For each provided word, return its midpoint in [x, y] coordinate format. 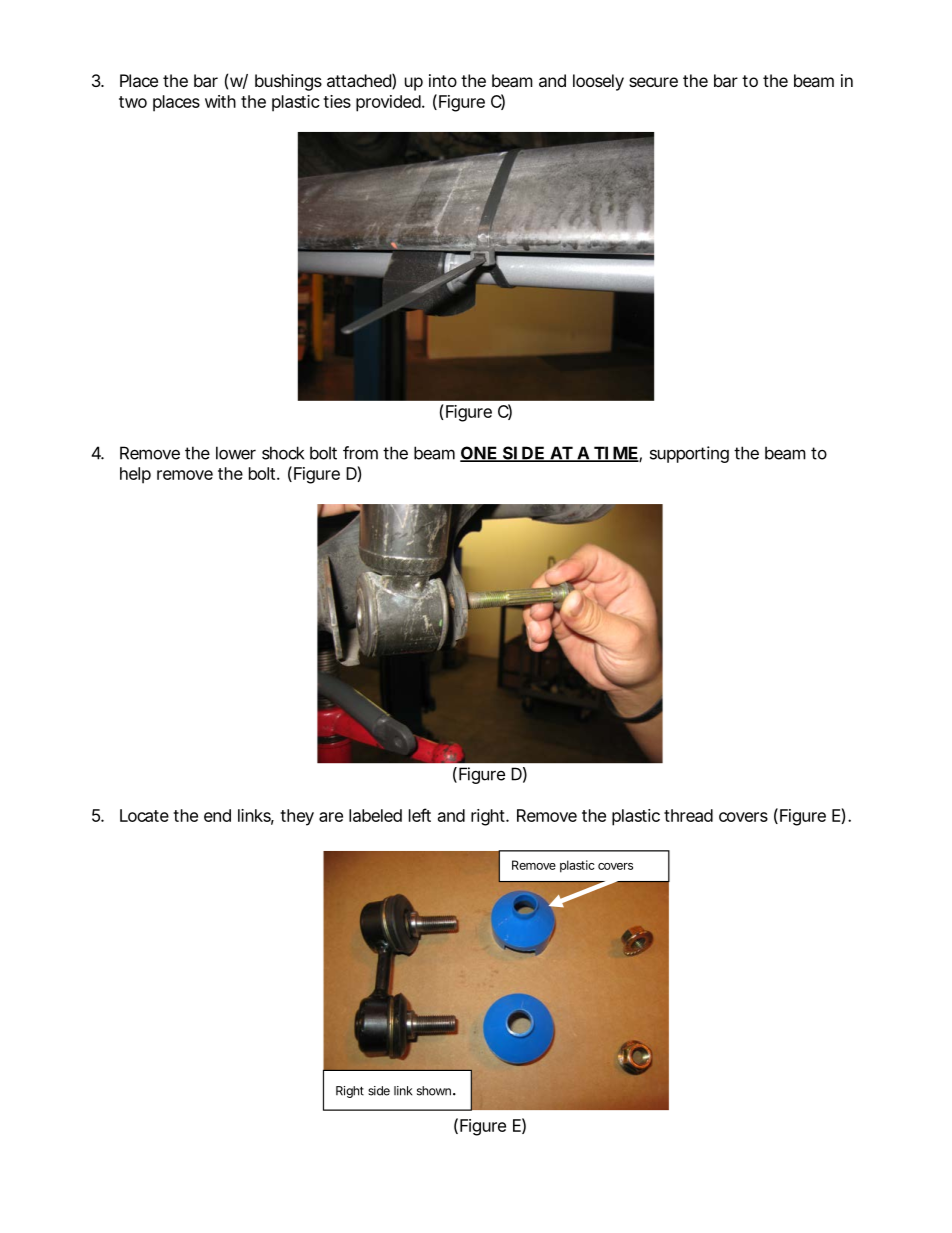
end [217, 815]
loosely [598, 82]
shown [434, 1091]
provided [388, 103]
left [420, 815]
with [220, 101]
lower [236, 453]
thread [688, 815]
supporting [689, 454]
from [360, 453]
